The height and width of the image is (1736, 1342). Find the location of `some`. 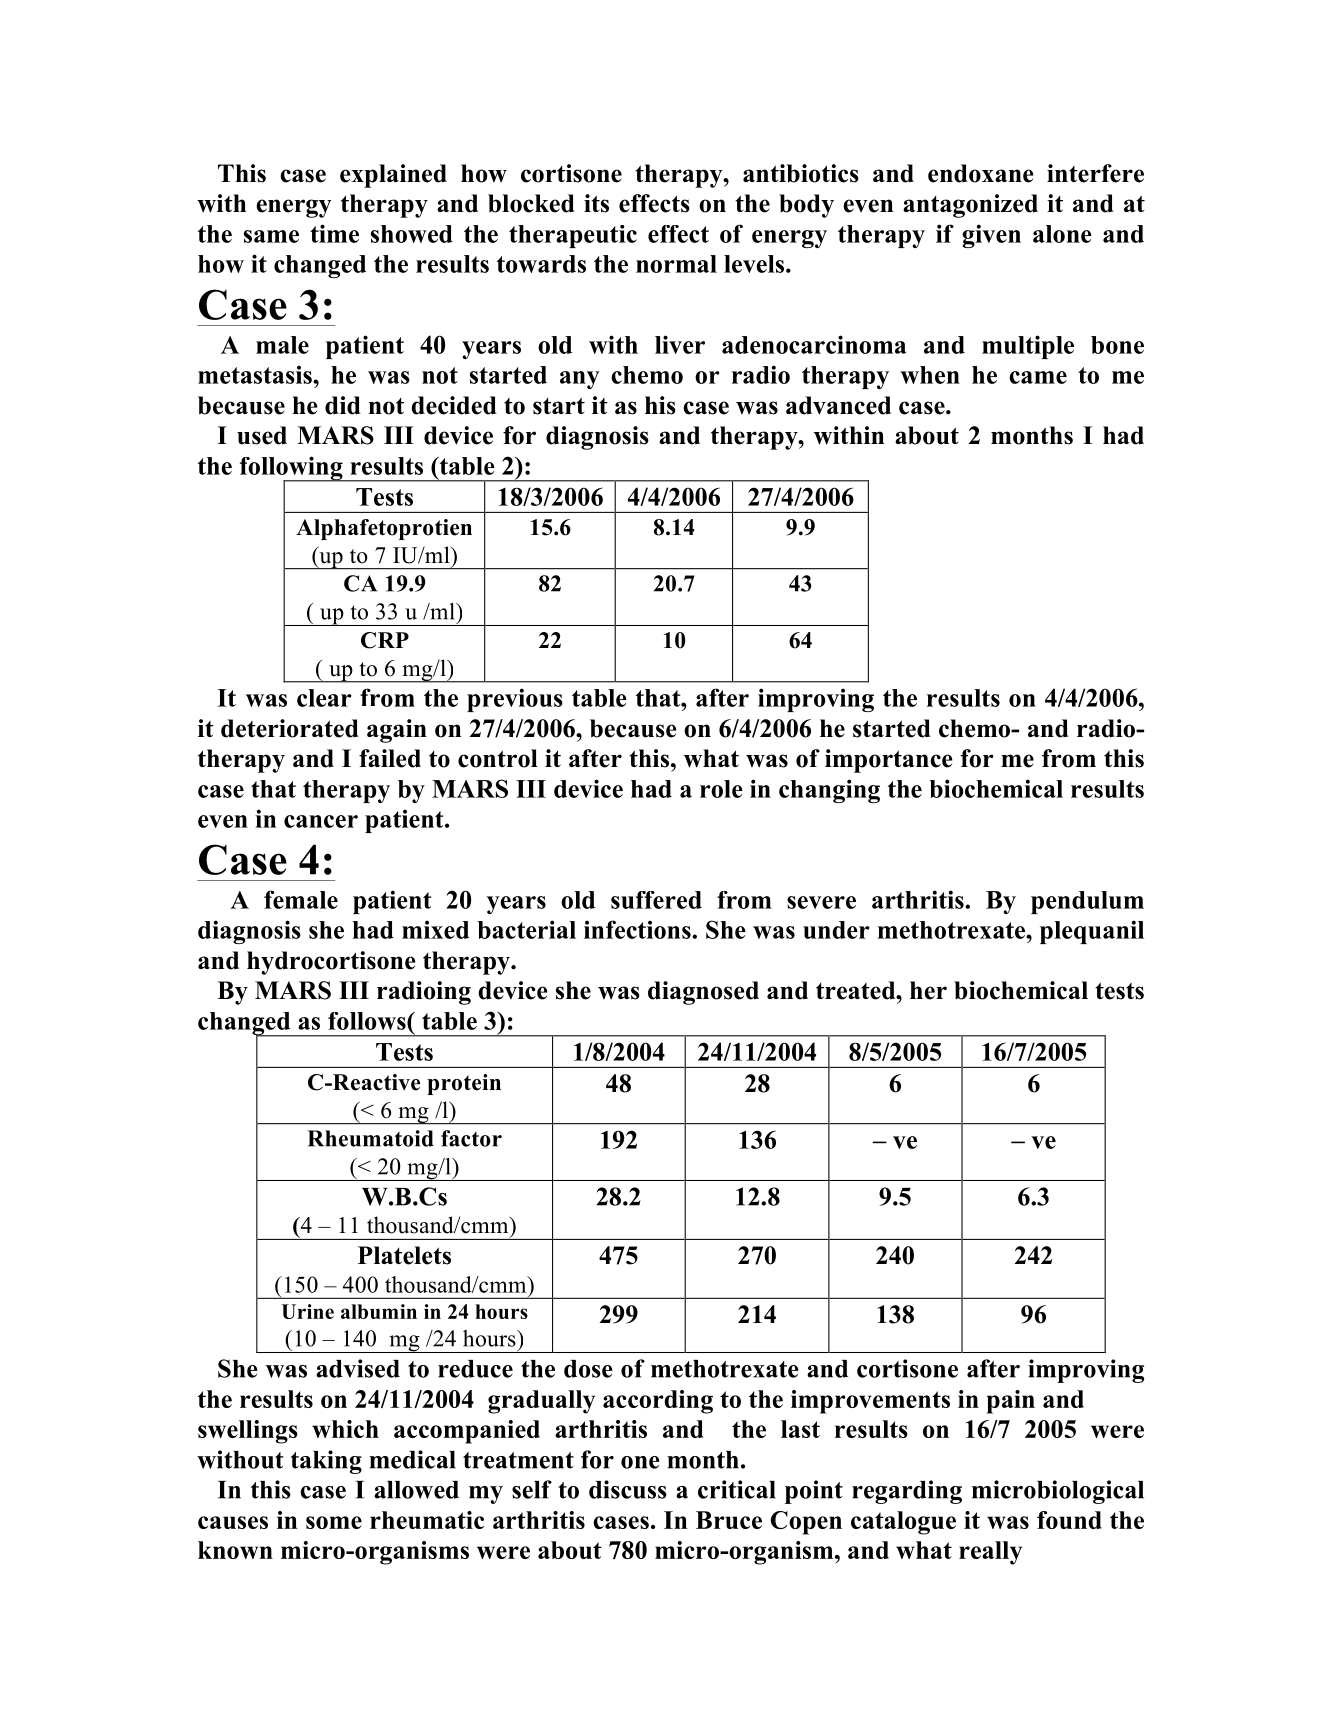

some is located at coordinates (334, 1522).
